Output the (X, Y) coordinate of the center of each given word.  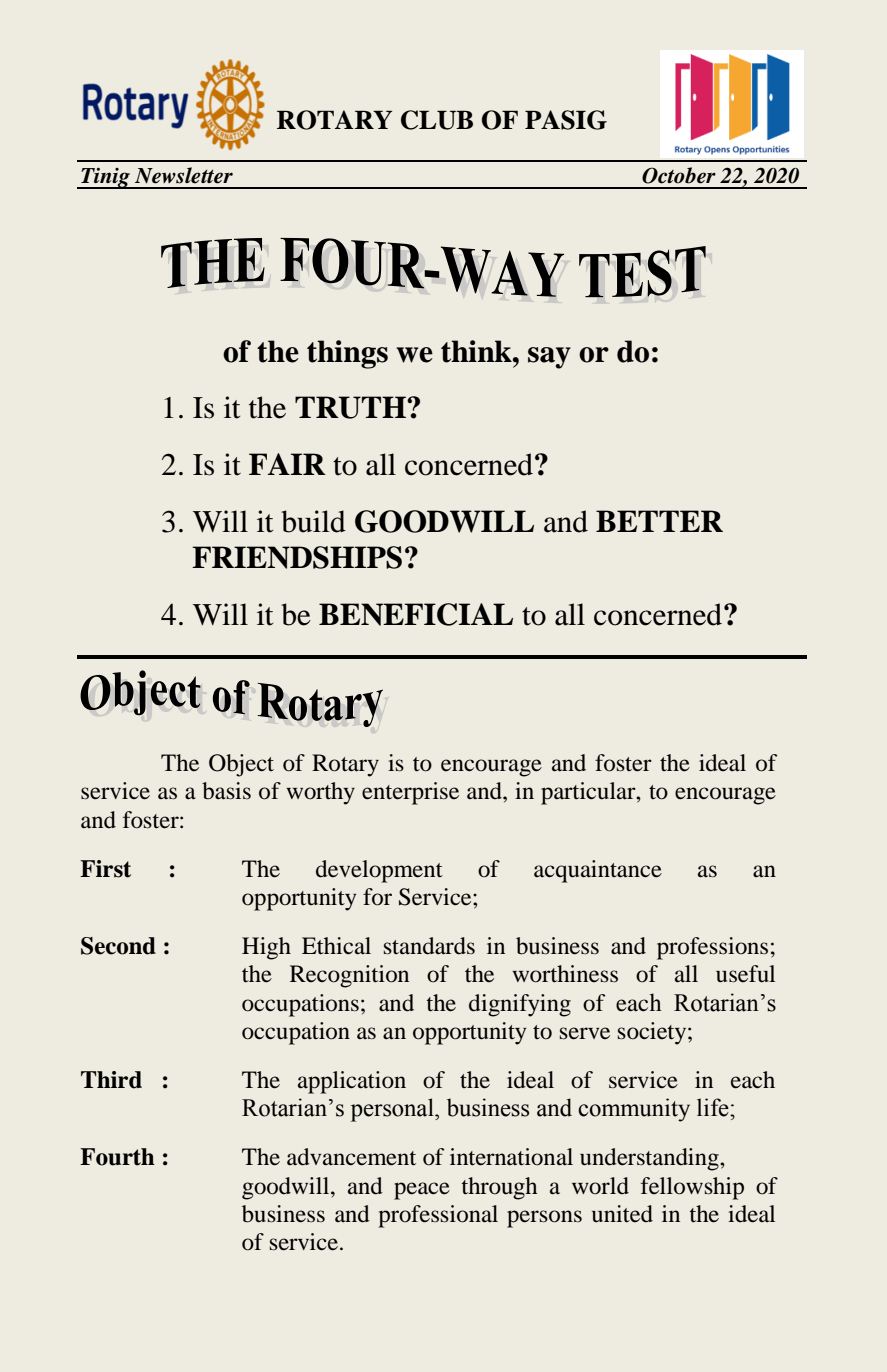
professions (712, 948)
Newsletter (184, 175)
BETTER (659, 521)
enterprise (410, 793)
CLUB (437, 120)
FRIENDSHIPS (297, 557)
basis (226, 791)
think (477, 351)
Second (118, 946)
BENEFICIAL (416, 614)
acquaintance (598, 871)
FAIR (287, 464)
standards (429, 946)
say (549, 358)
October (679, 175)
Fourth (117, 1157)
